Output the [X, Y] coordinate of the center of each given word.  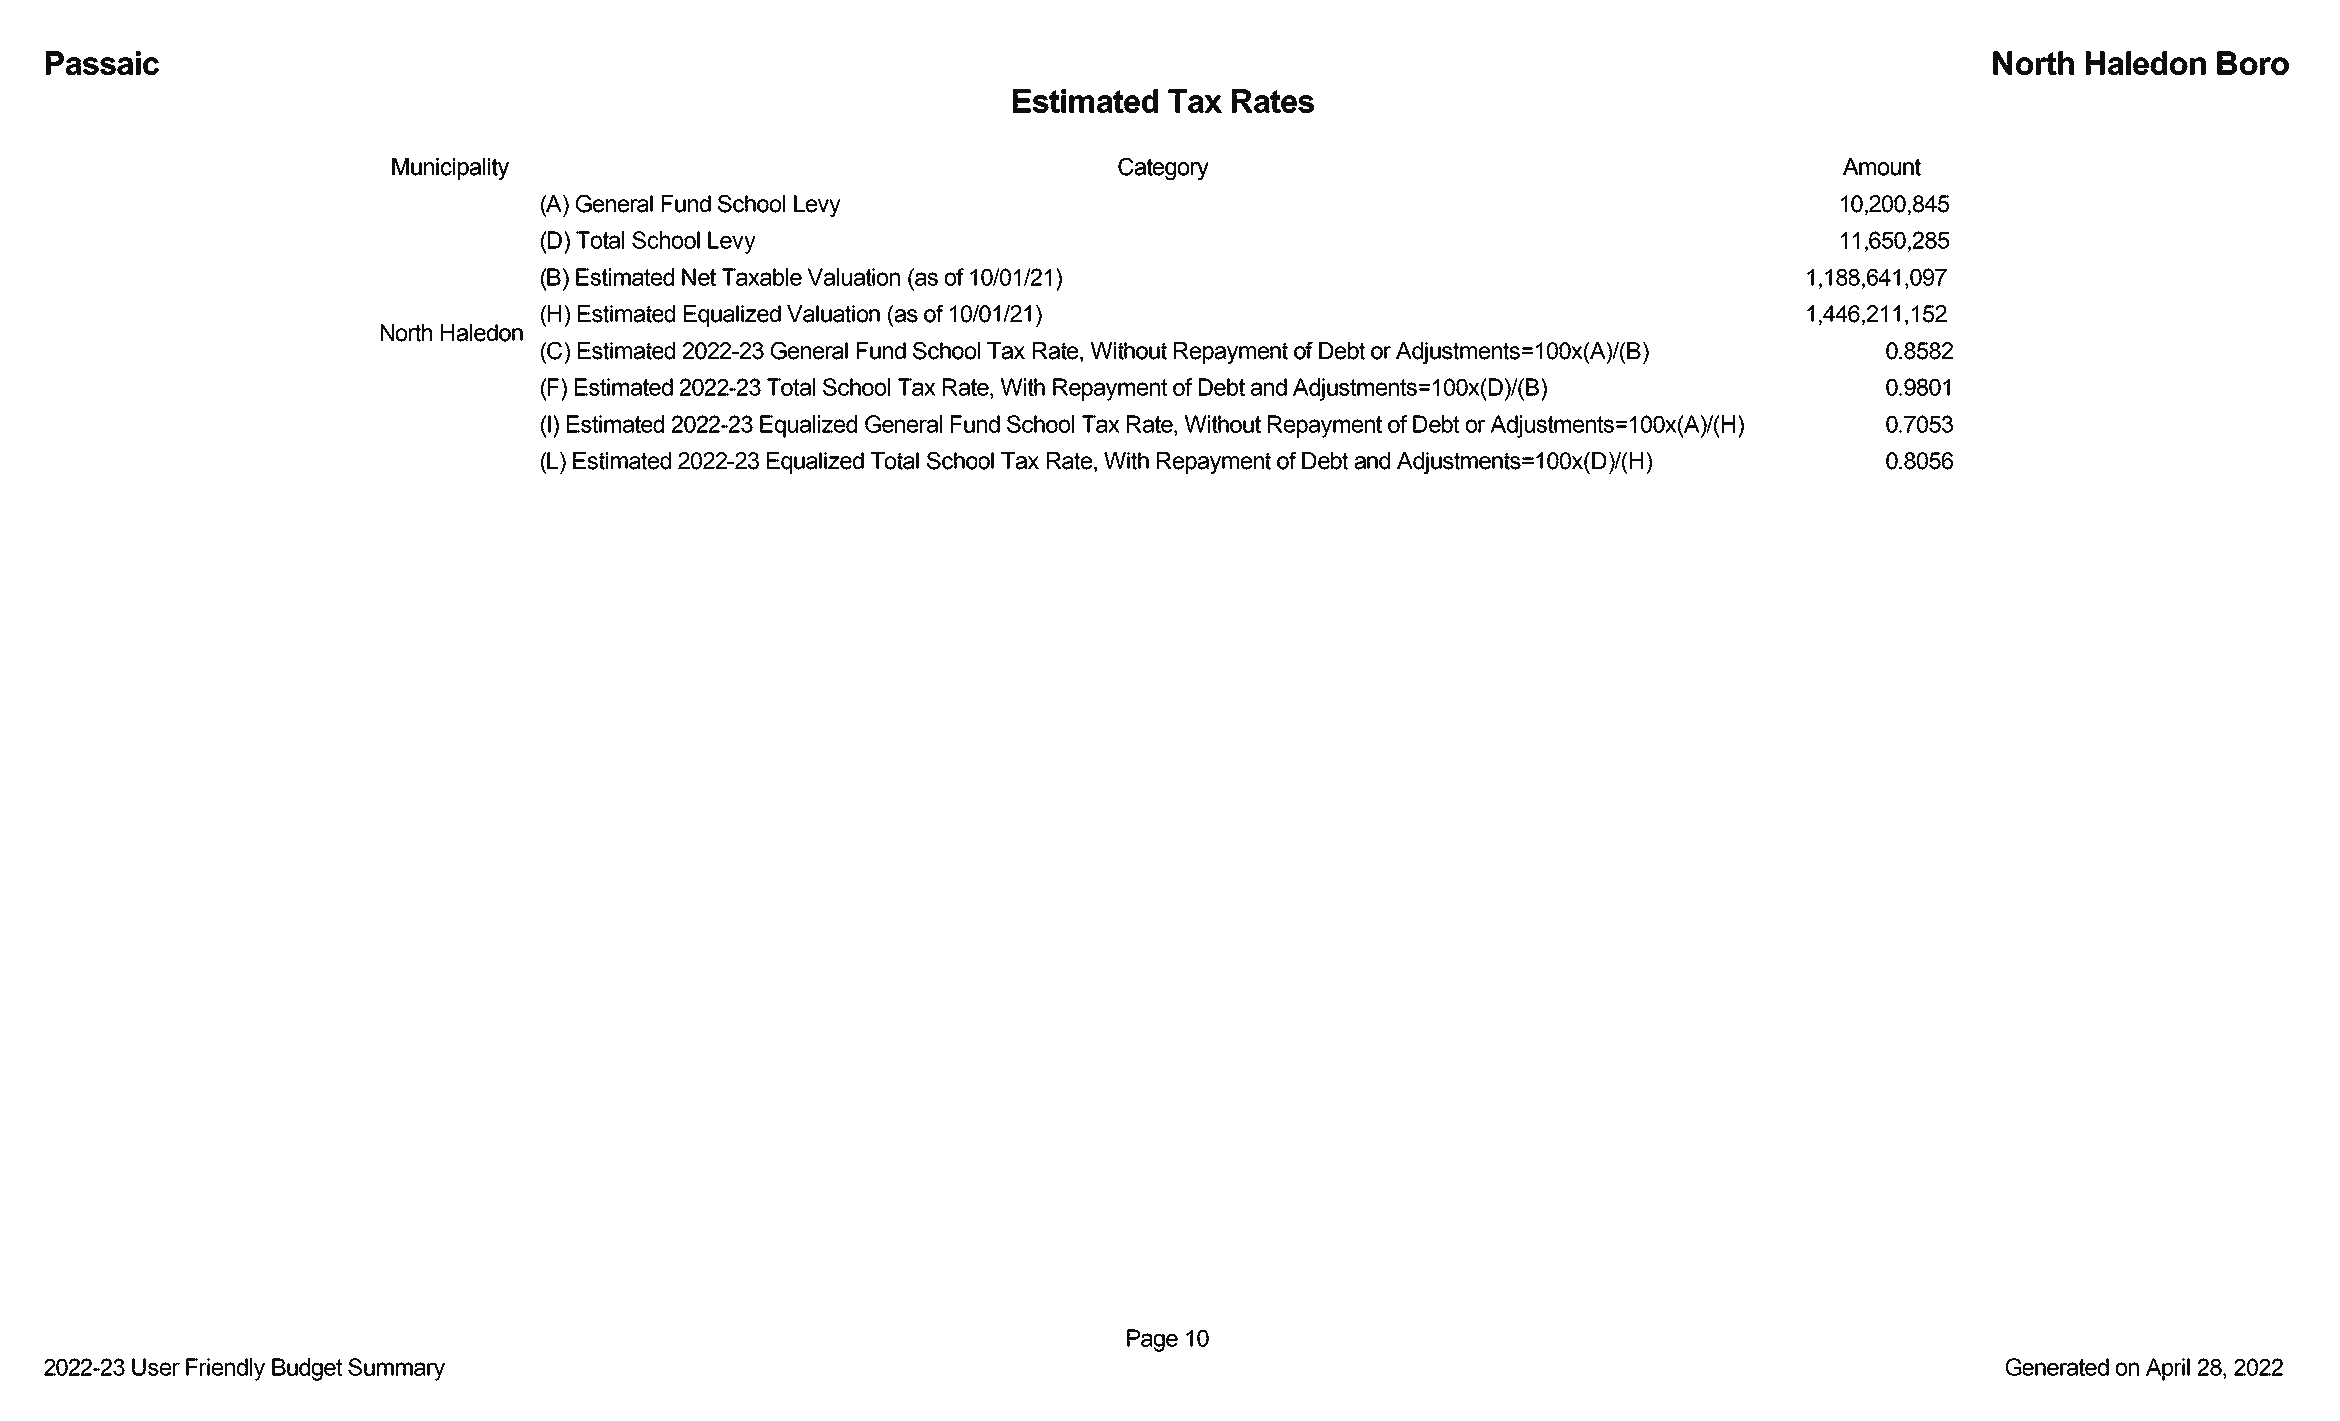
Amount [1882, 167]
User [156, 1367]
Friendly [225, 1369]
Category [1163, 169]
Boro [2253, 63]
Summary [396, 1369]
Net [699, 277]
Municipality [450, 169]
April [2168, 1369]
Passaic [102, 63]
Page [1152, 1340]
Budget [307, 1369]
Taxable [762, 277]
